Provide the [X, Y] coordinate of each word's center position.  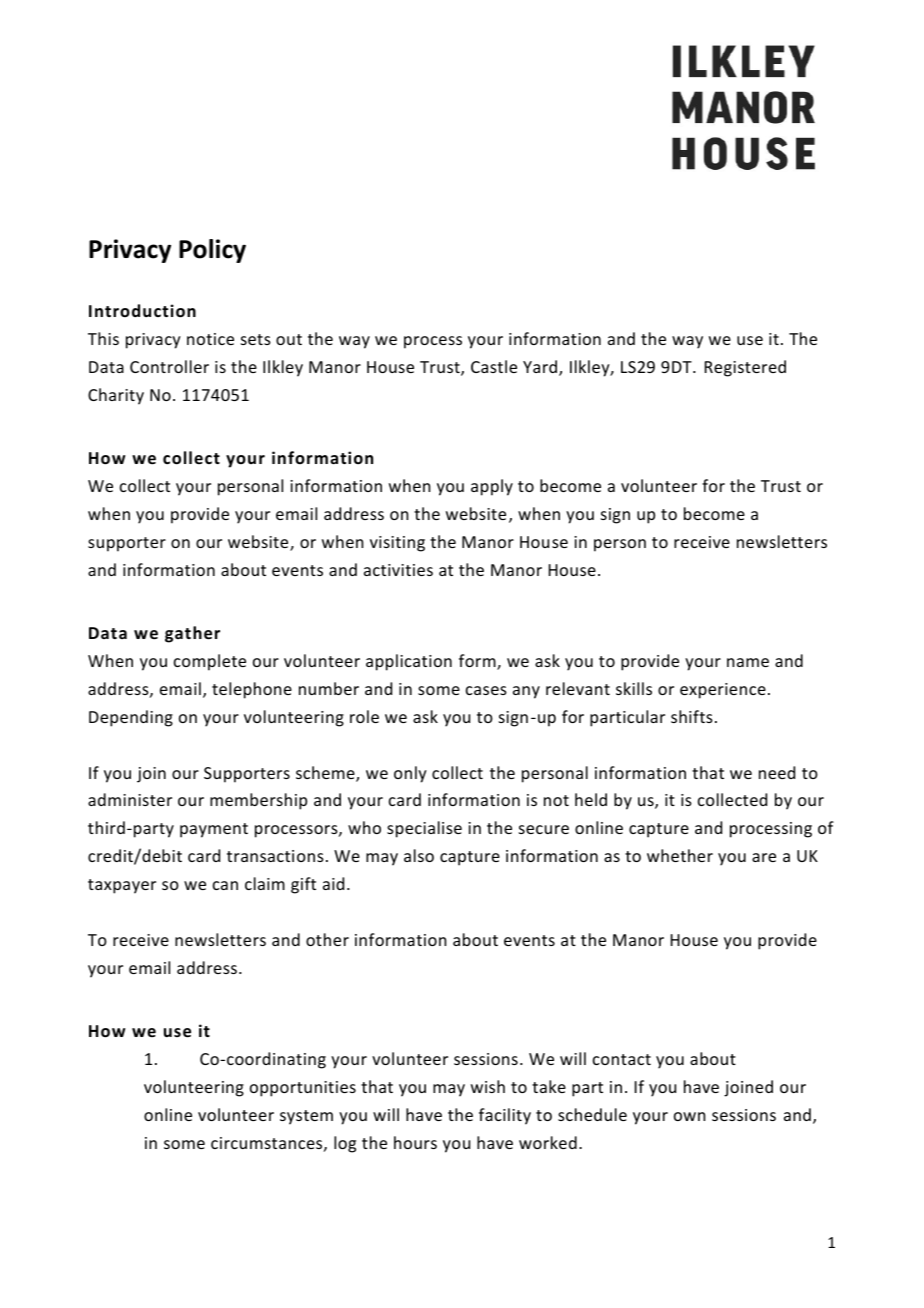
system [306, 1117]
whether [680, 855]
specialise [424, 829]
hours [415, 1142]
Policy [212, 251]
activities [398, 570]
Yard [541, 368]
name [748, 662]
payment [214, 830]
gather [192, 634]
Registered [745, 368]
